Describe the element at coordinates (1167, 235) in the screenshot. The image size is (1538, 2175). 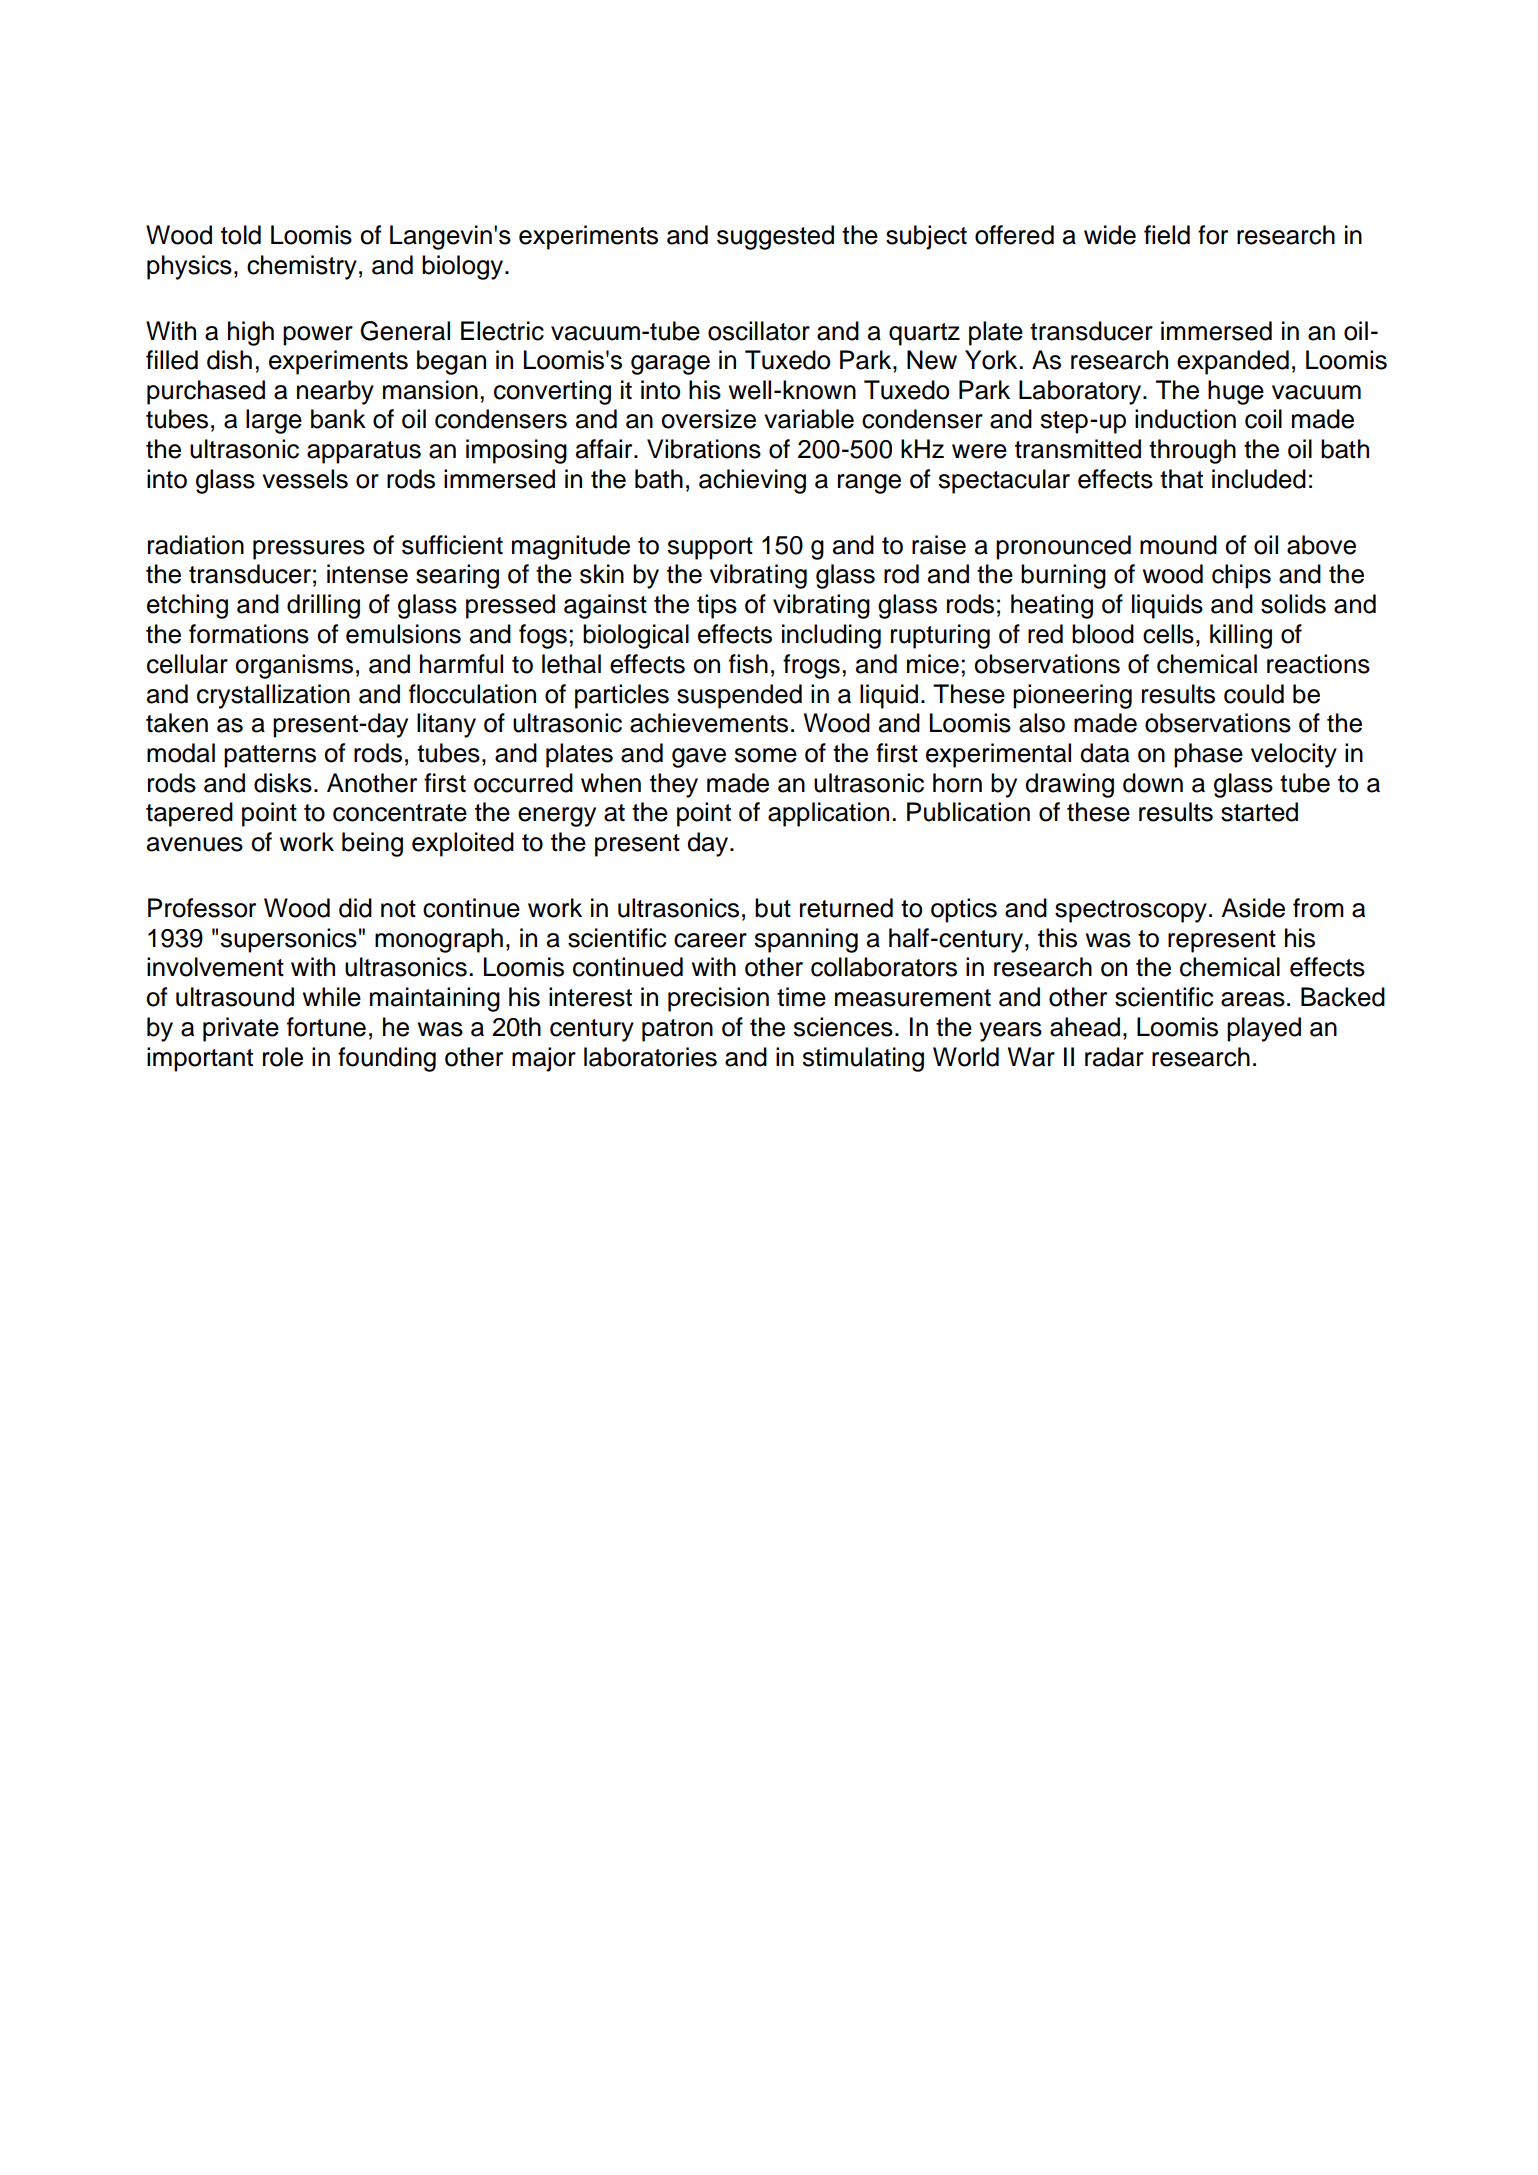
I see `field` at that location.
